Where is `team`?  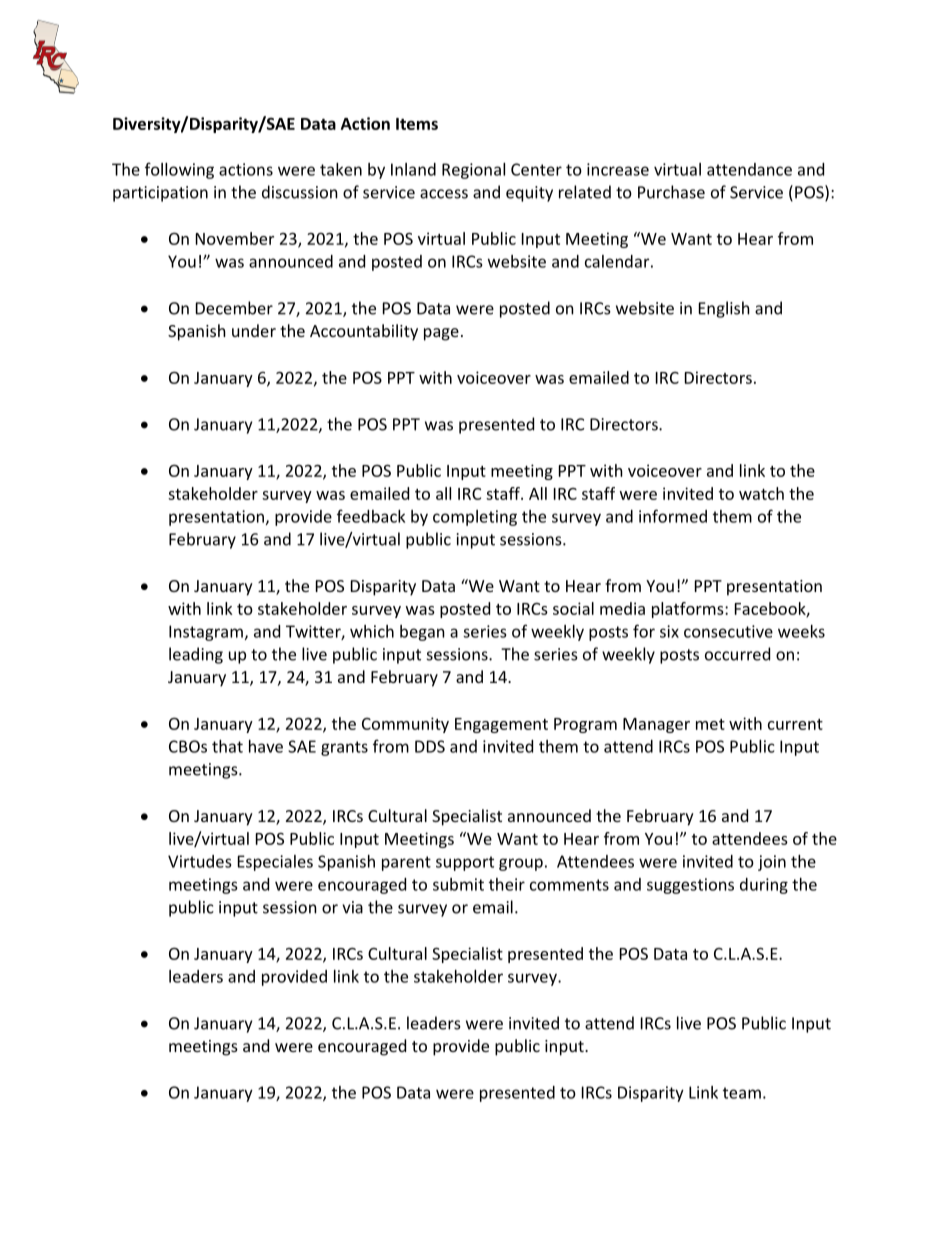
team is located at coordinates (742, 1093).
